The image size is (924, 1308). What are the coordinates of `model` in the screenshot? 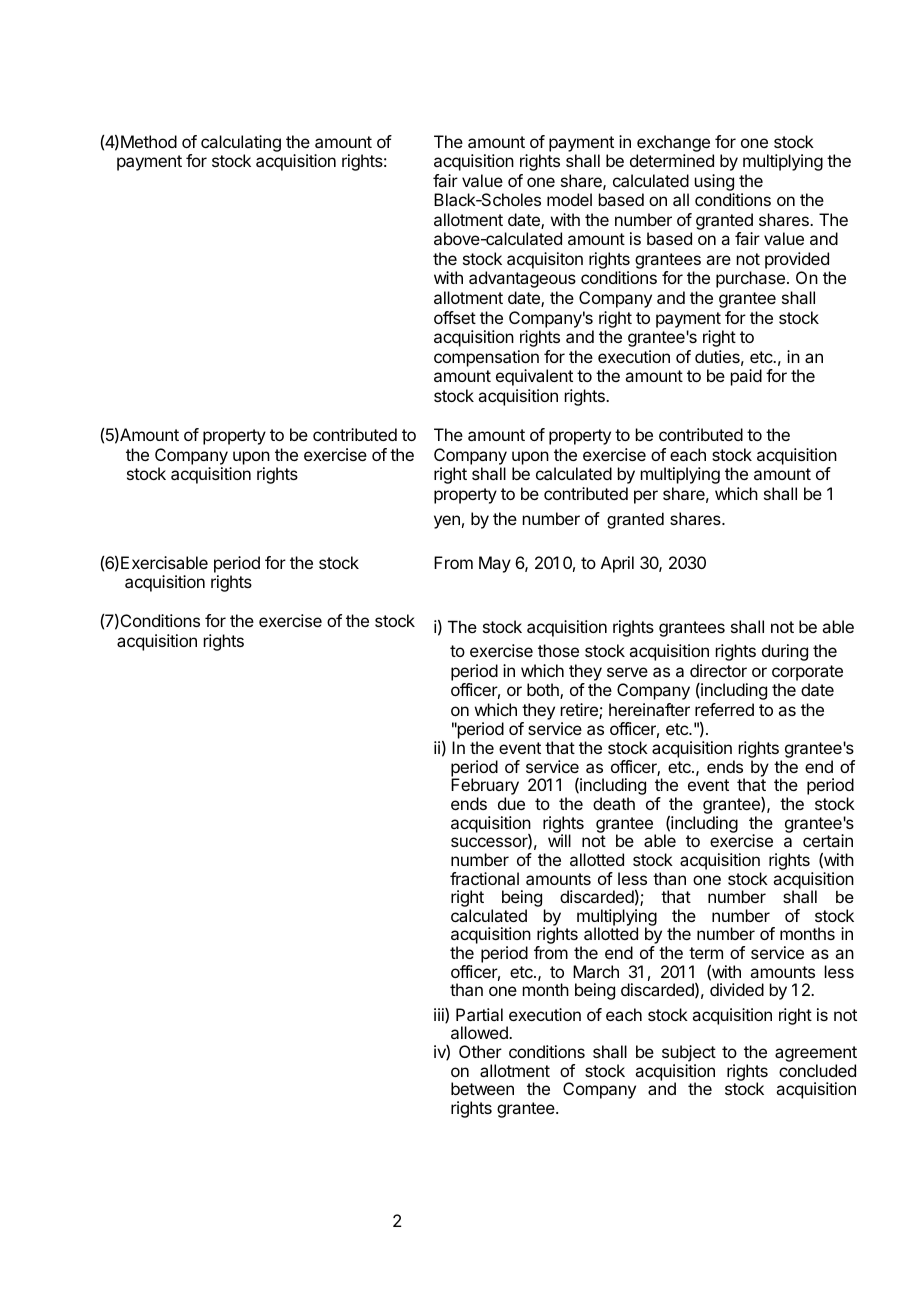 It's located at (569, 199).
